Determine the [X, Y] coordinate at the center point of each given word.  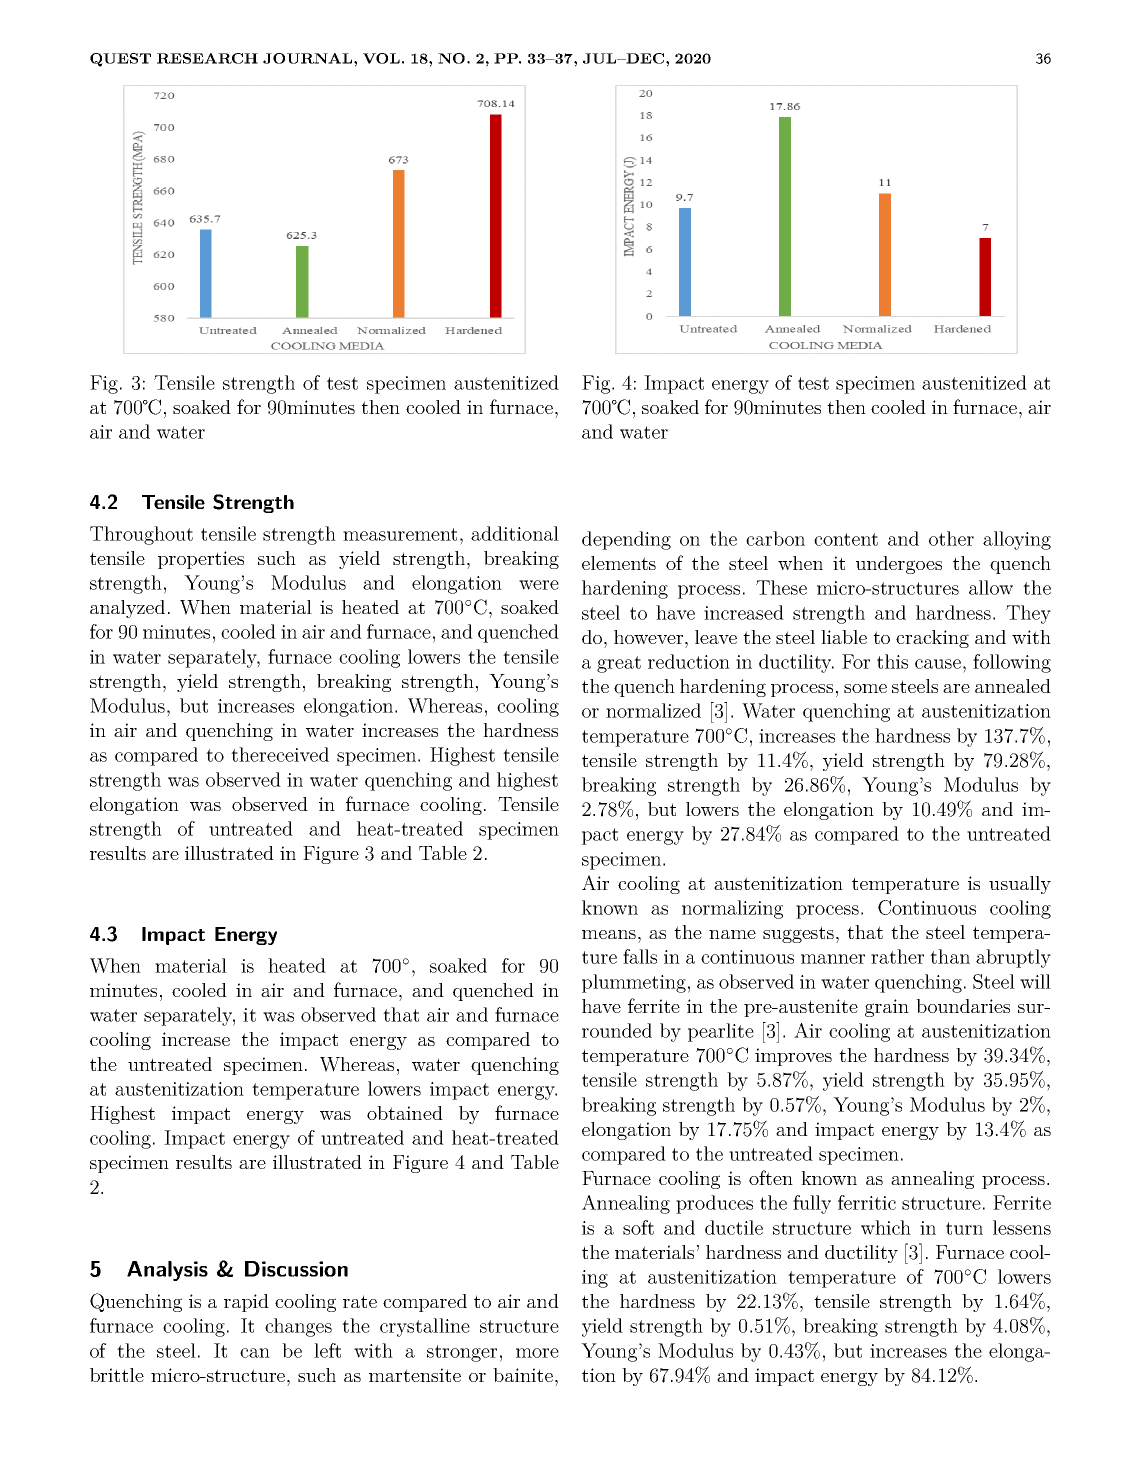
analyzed [127, 609]
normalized [653, 710]
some [865, 688]
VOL [381, 58]
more [537, 1353]
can [255, 1353]
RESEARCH [207, 58]
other [951, 538]
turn [964, 1228]
